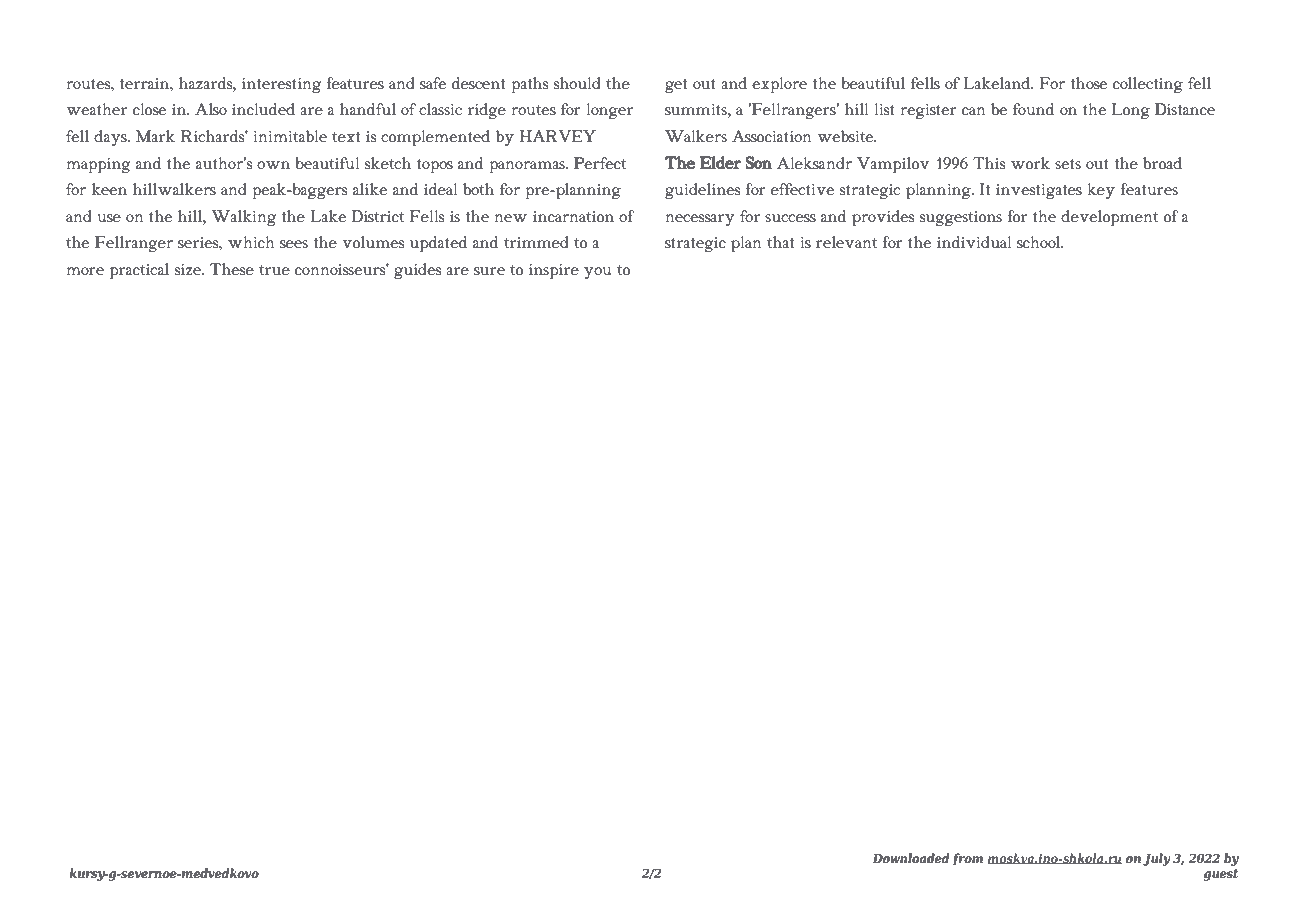  I want to click on guest, so click(1221, 875).
